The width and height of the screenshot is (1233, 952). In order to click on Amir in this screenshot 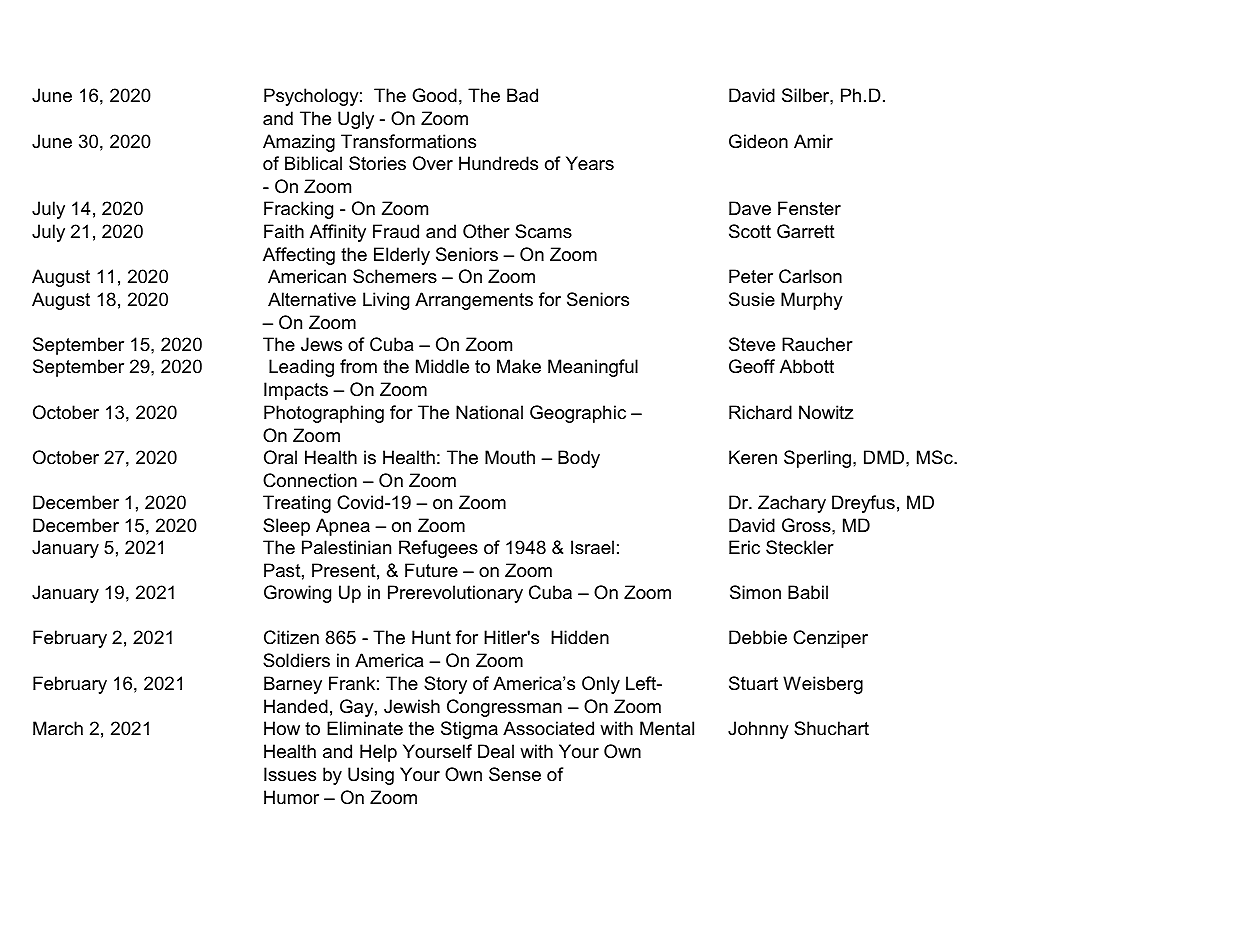, I will do `click(813, 141)`.
